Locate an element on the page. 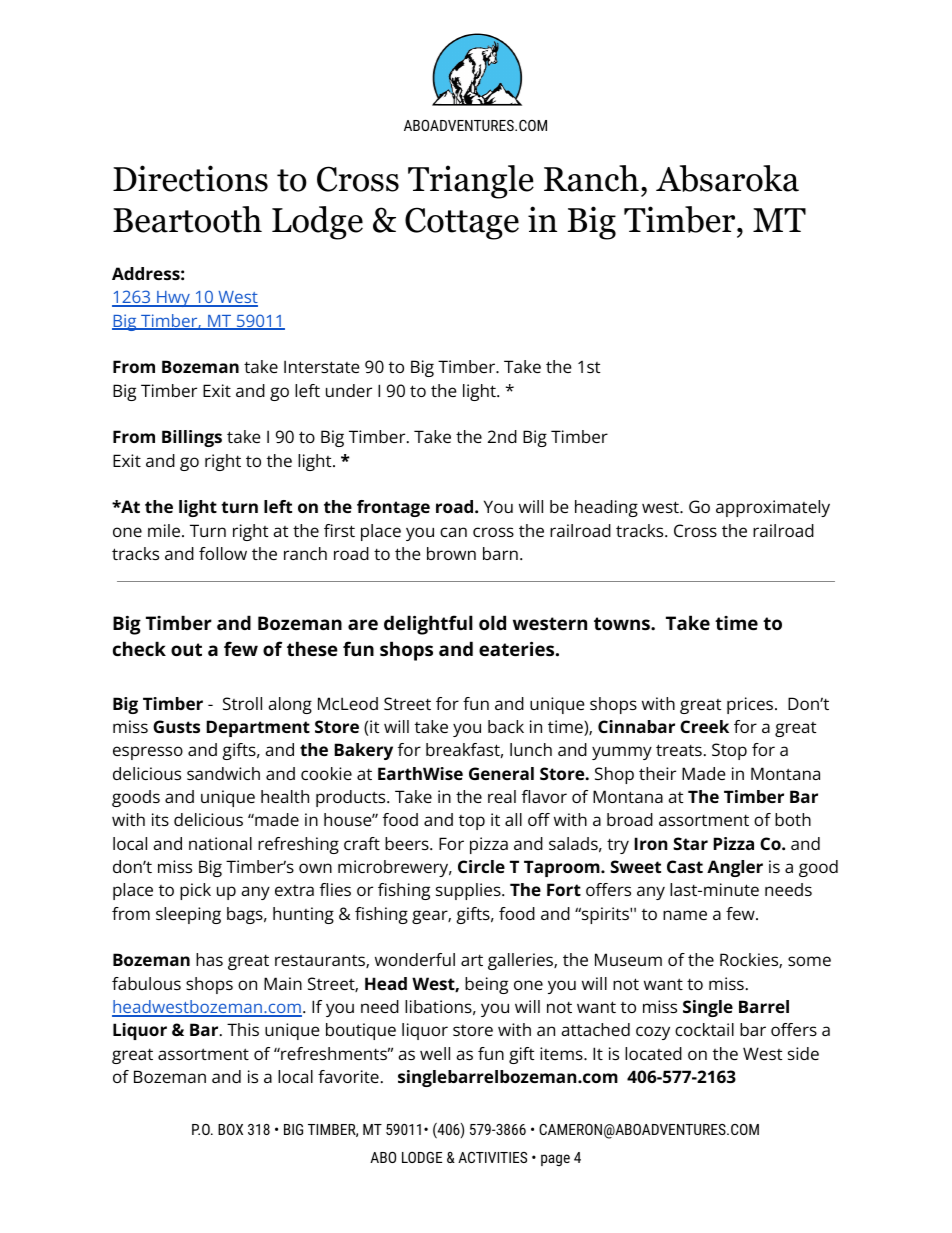 This image has width=952, height=1233. Stroll is located at coordinates (242, 703).
